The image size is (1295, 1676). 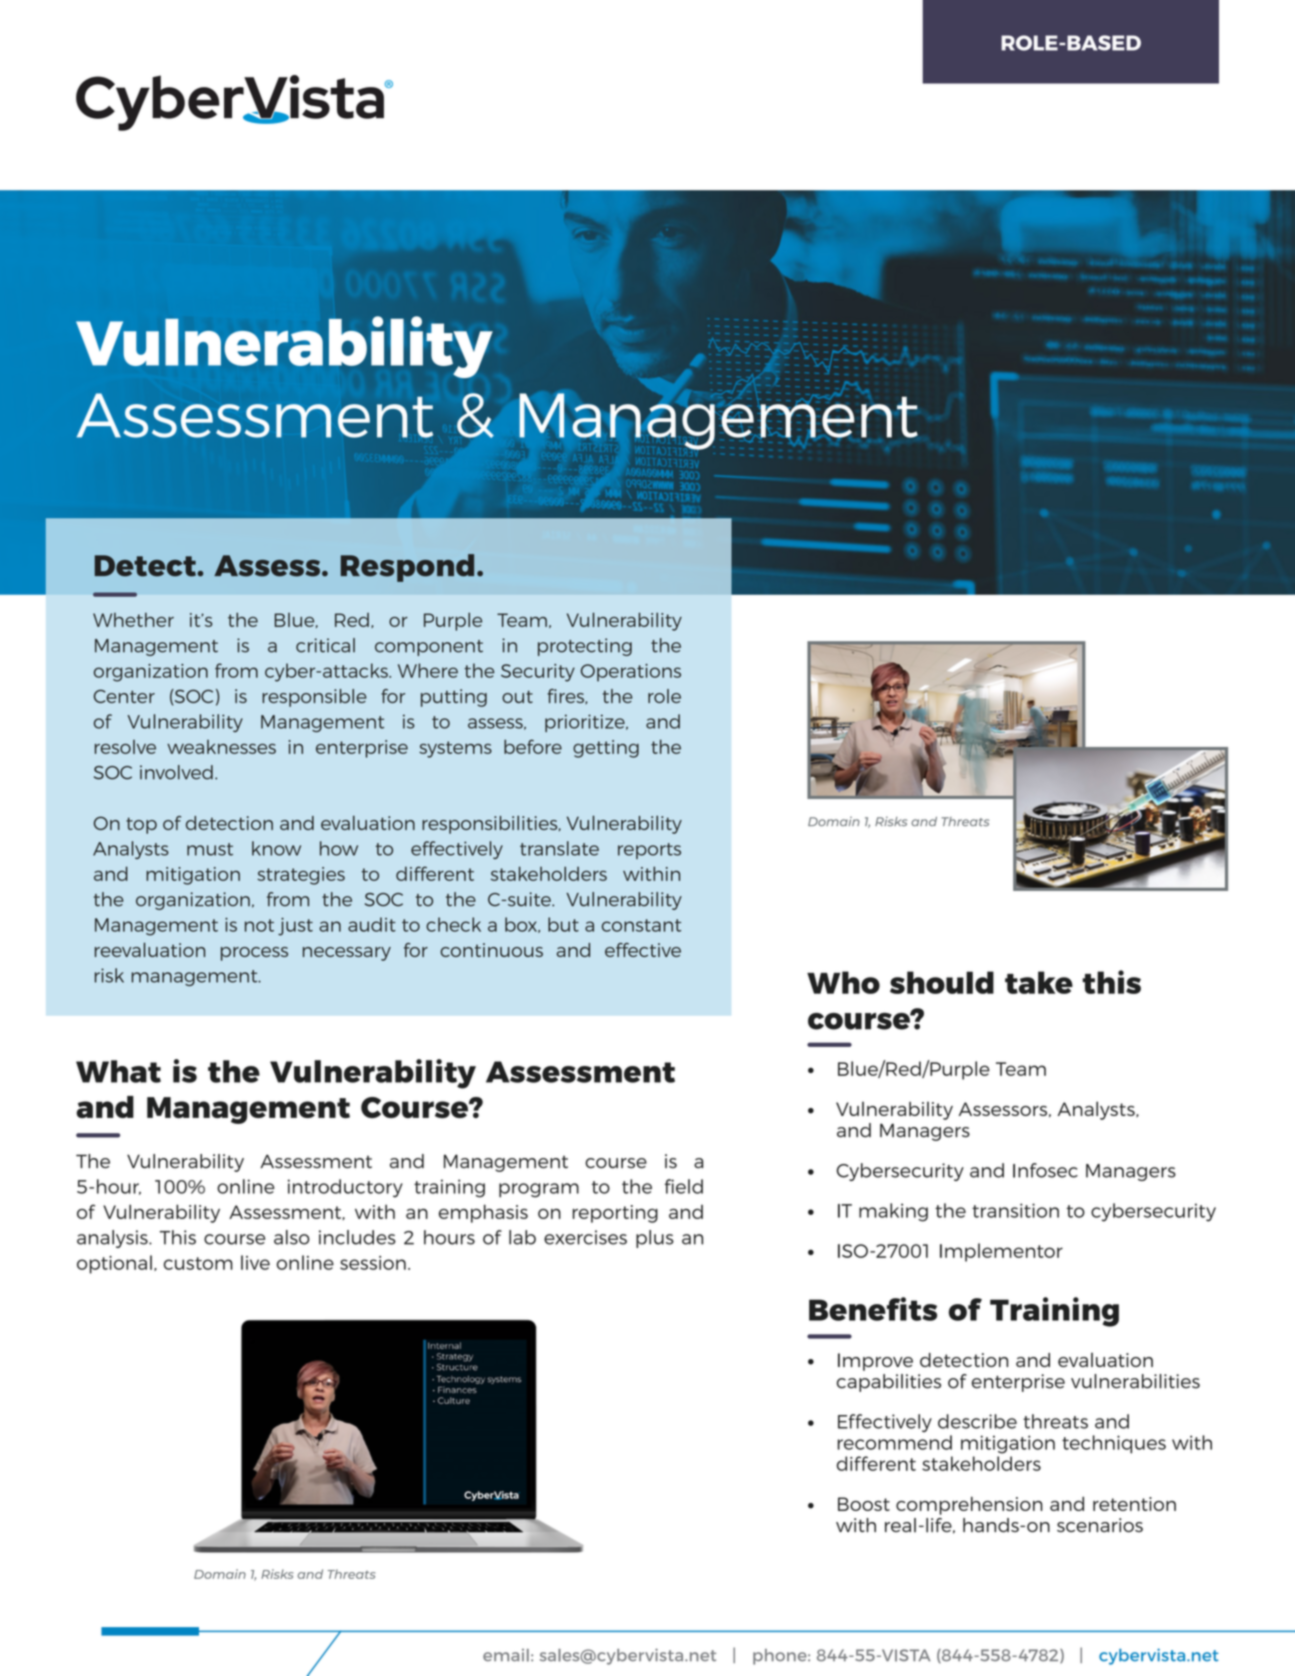 What do you see at coordinates (255, 1262) in the image?
I see `live` at bounding box center [255, 1262].
